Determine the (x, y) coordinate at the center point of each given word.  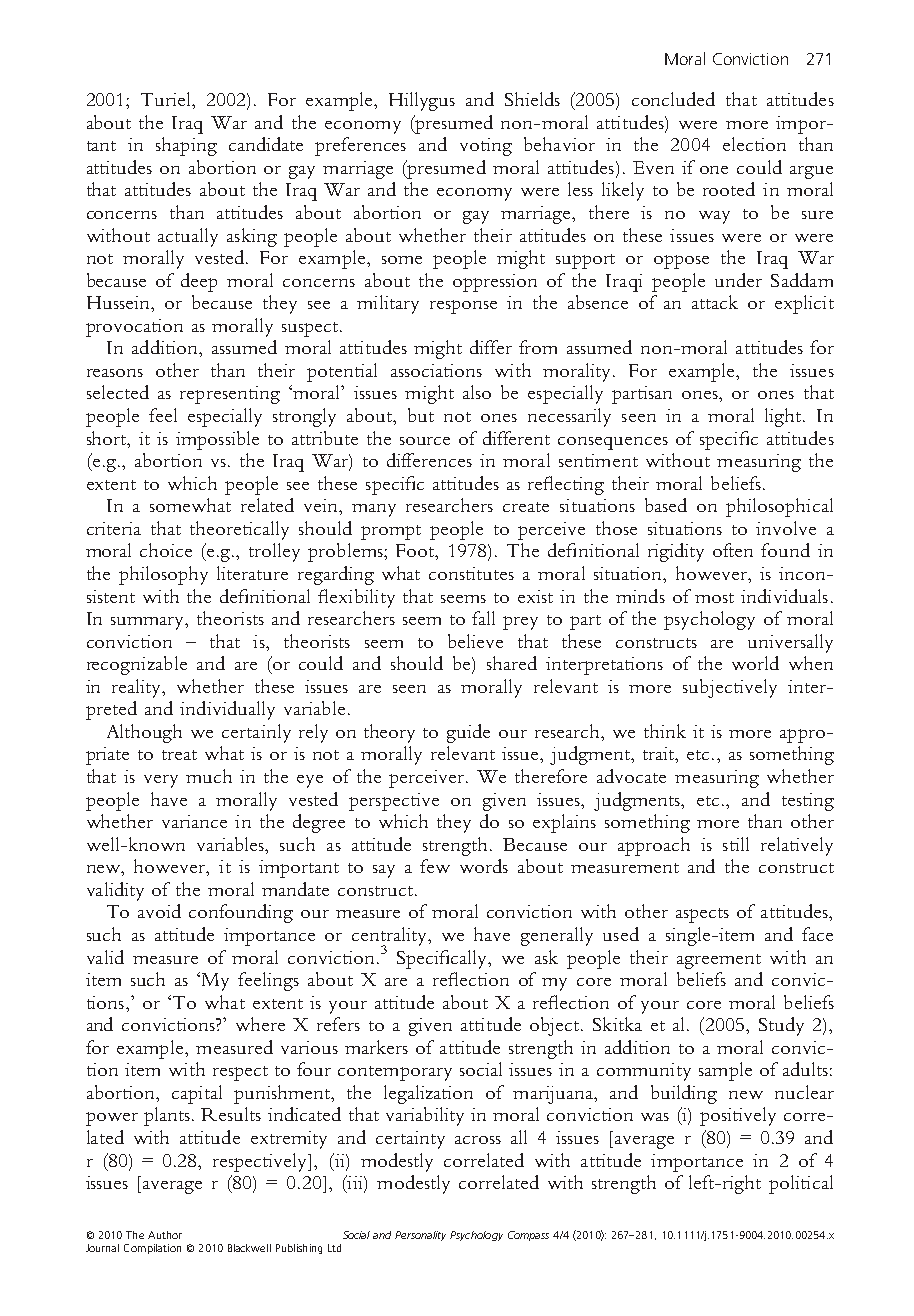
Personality (420, 1236)
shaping (186, 146)
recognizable (137, 665)
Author (165, 1235)
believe (475, 641)
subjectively (730, 688)
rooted (729, 189)
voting (486, 147)
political (801, 1184)
